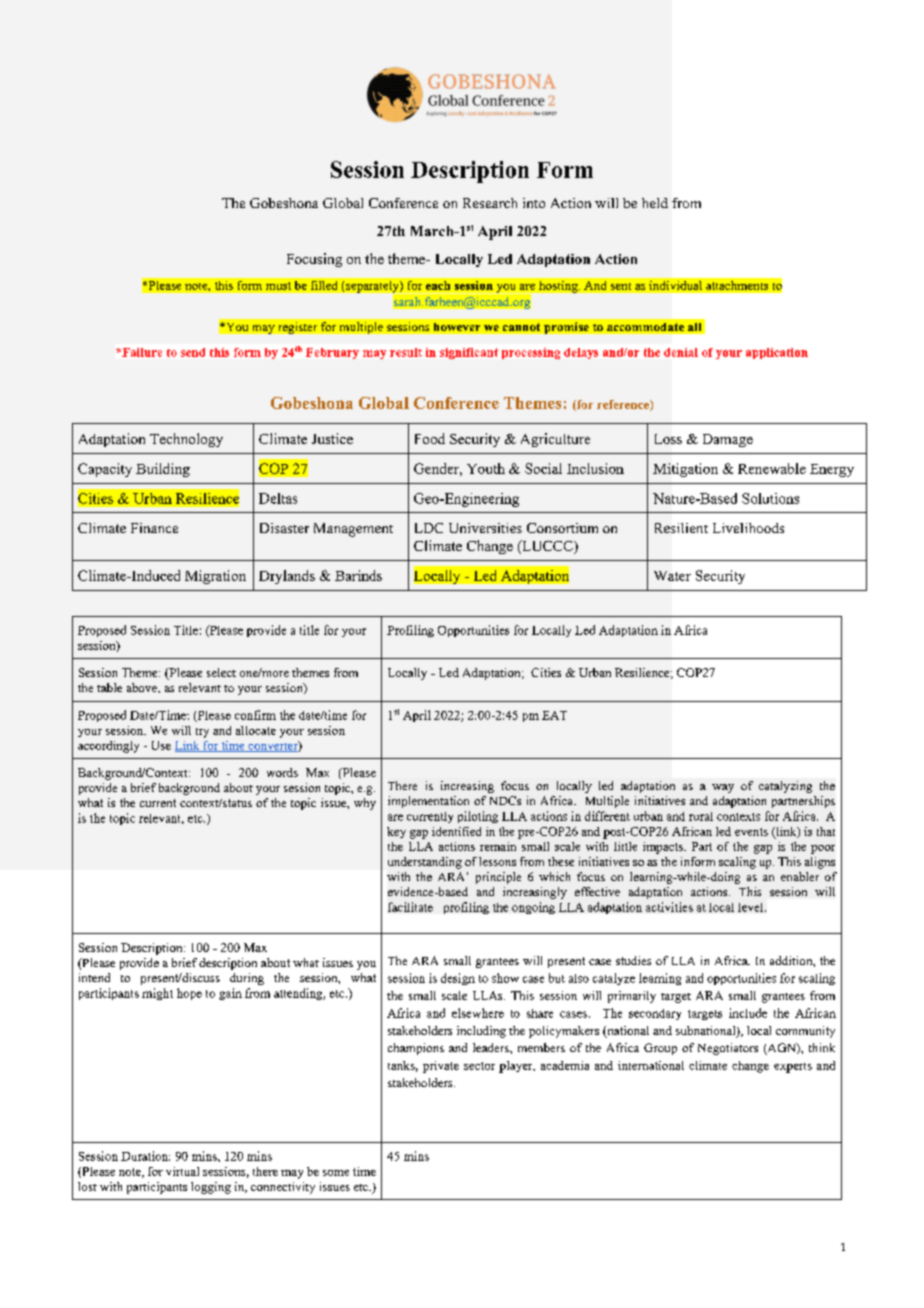  What do you see at coordinates (182, 1171) in the page?
I see `virtual` at bounding box center [182, 1171].
